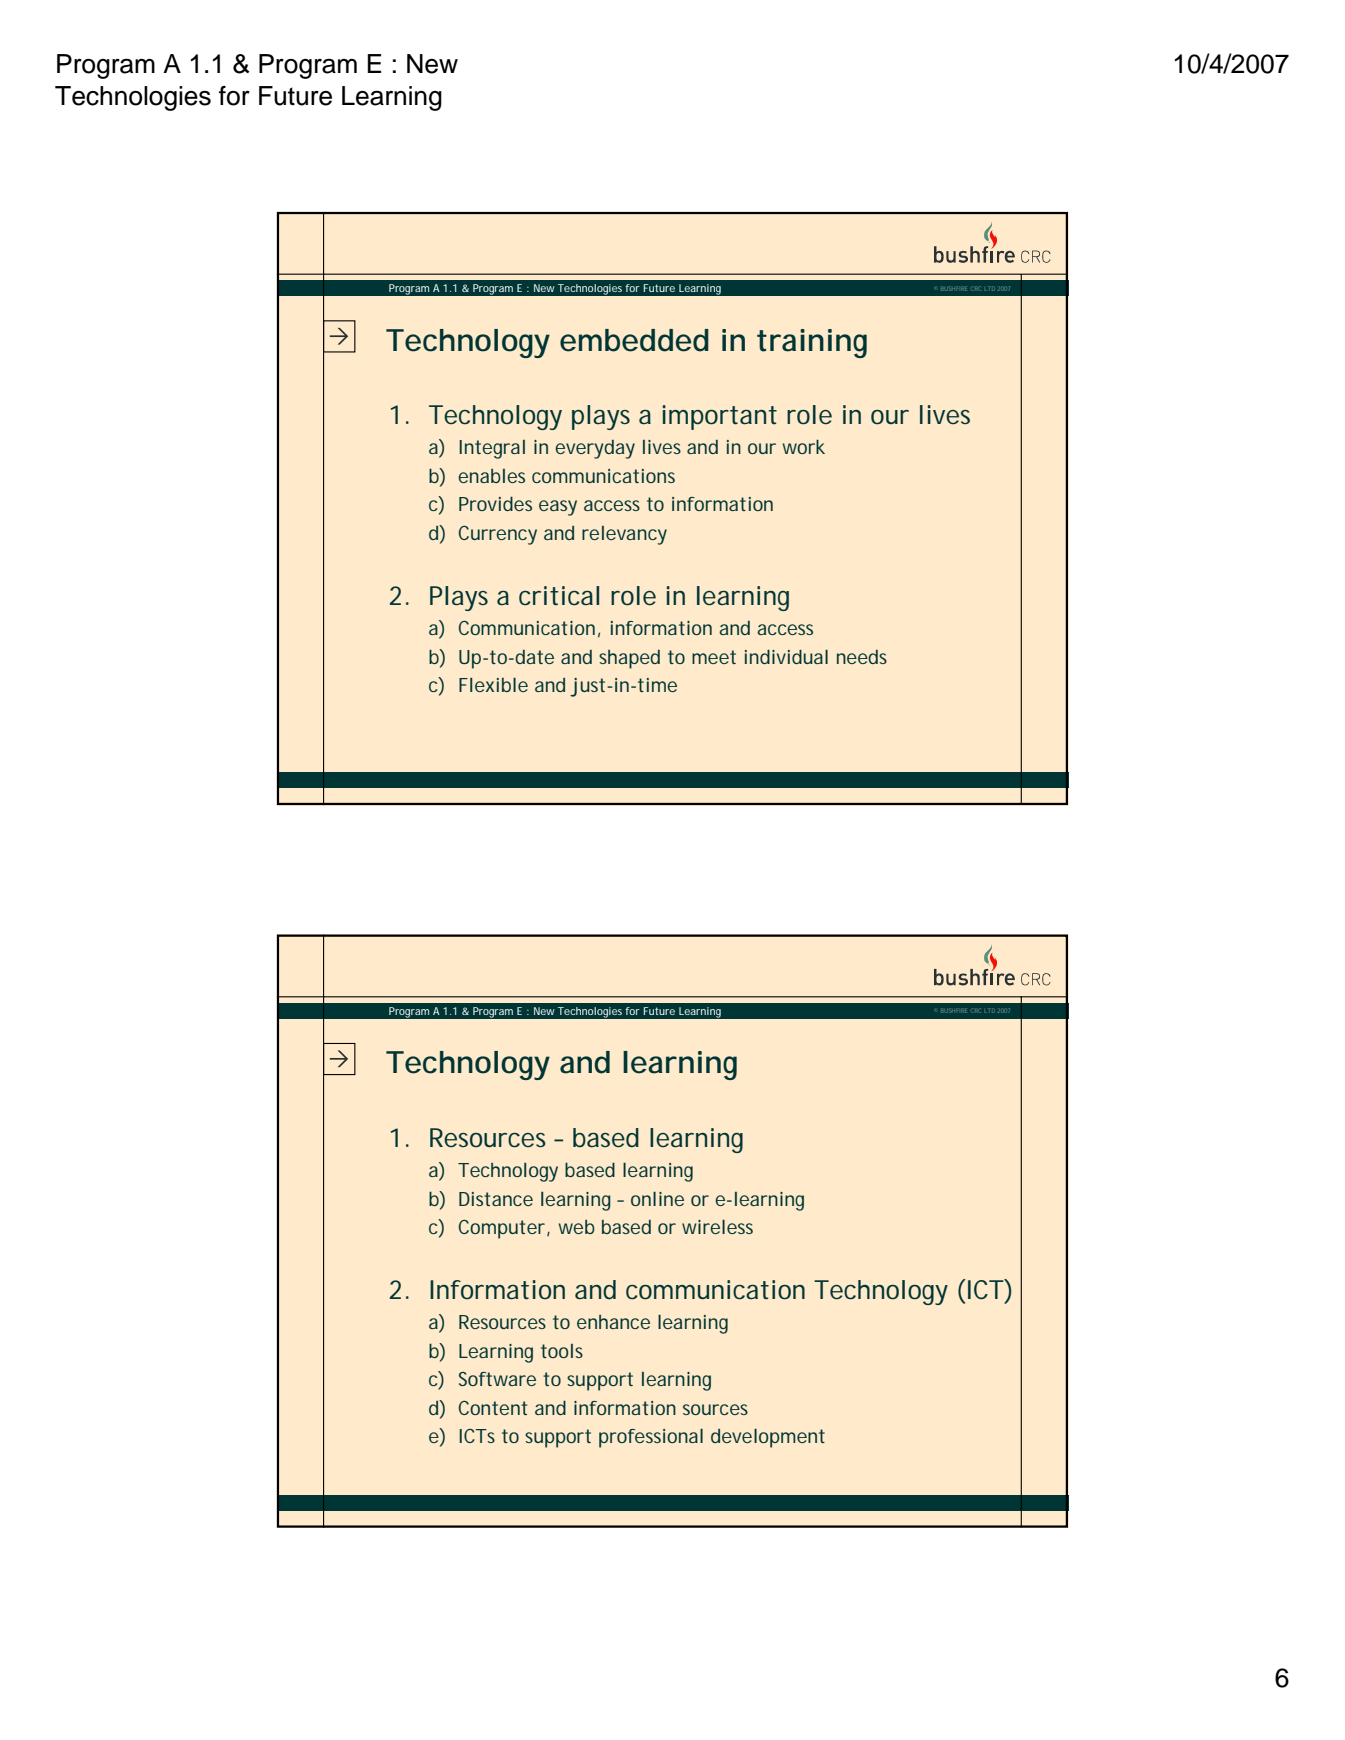 The height and width of the image is (1740, 1345). What do you see at coordinates (496, 1199) in the image?
I see `Distance` at bounding box center [496, 1199].
